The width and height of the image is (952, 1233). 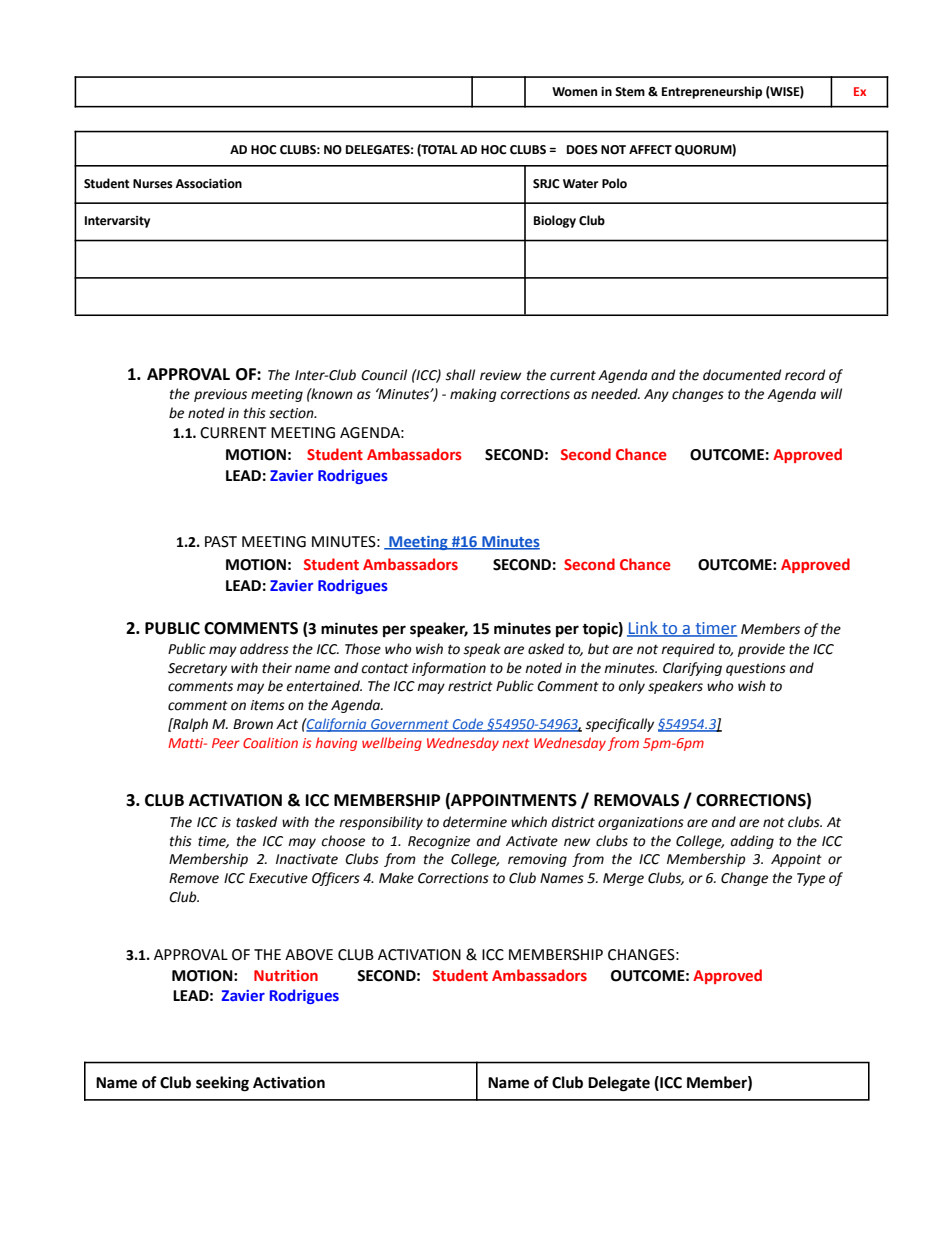 I want to click on seeking, so click(x=222, y=1084).
